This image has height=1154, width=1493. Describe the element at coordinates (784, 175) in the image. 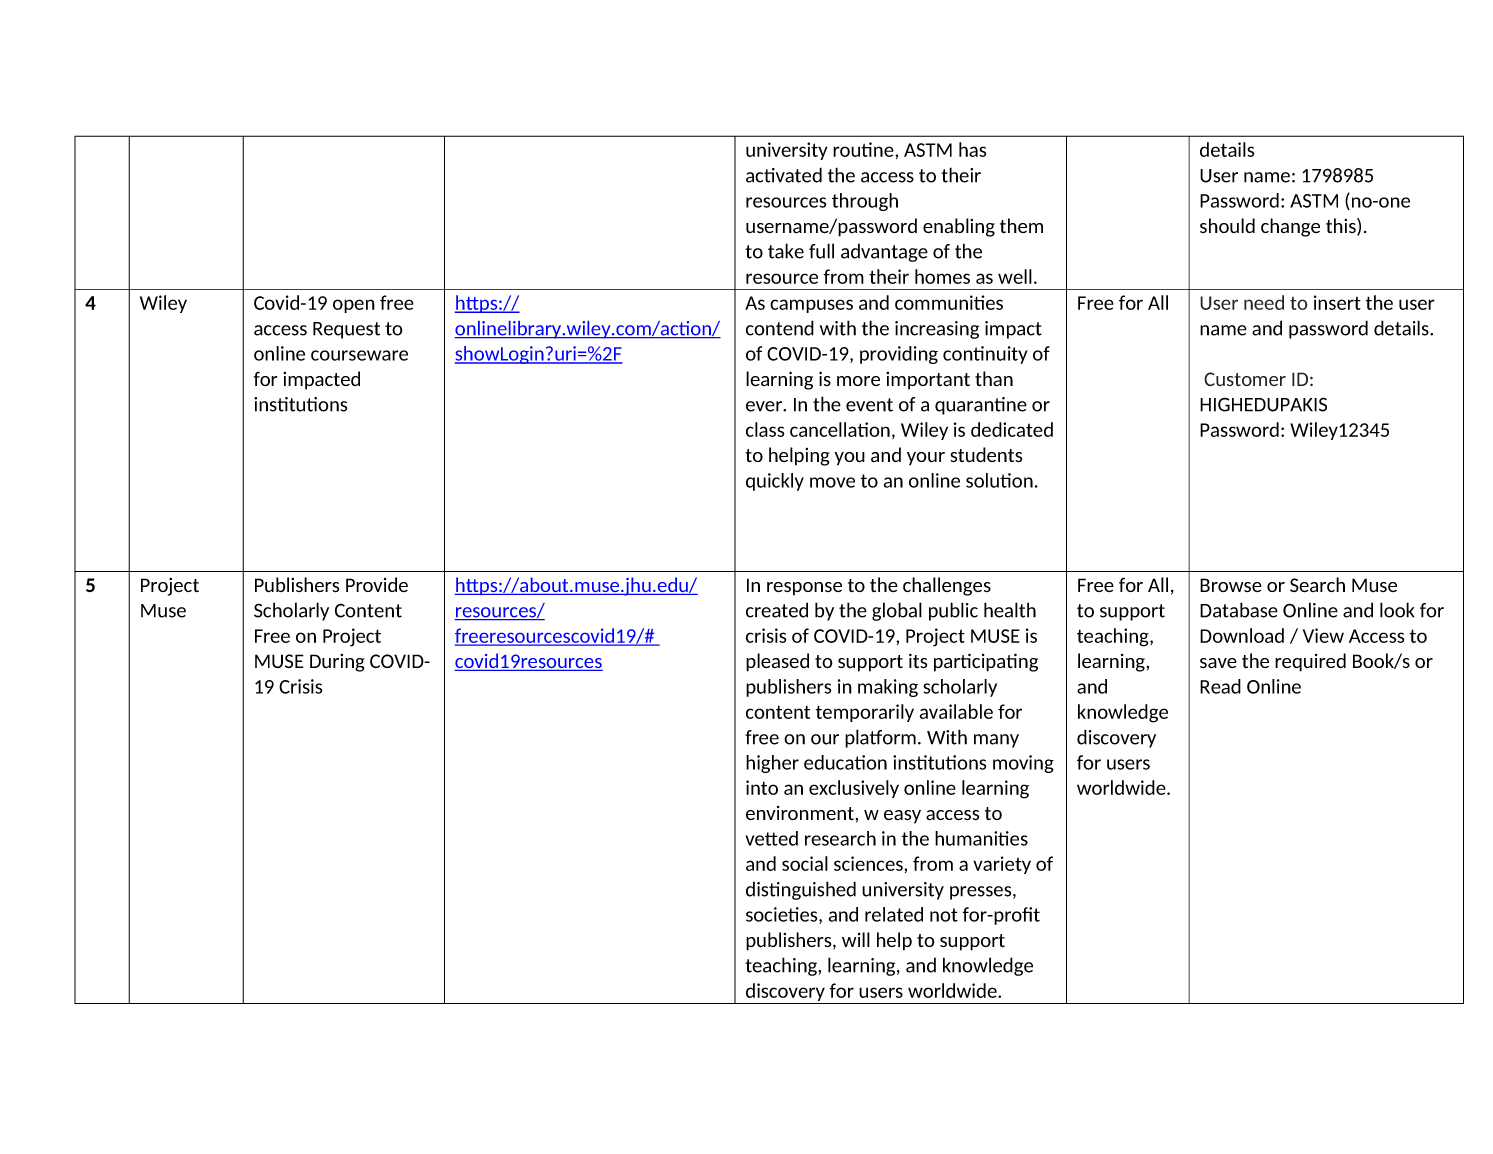

I see `activated` at that location.
